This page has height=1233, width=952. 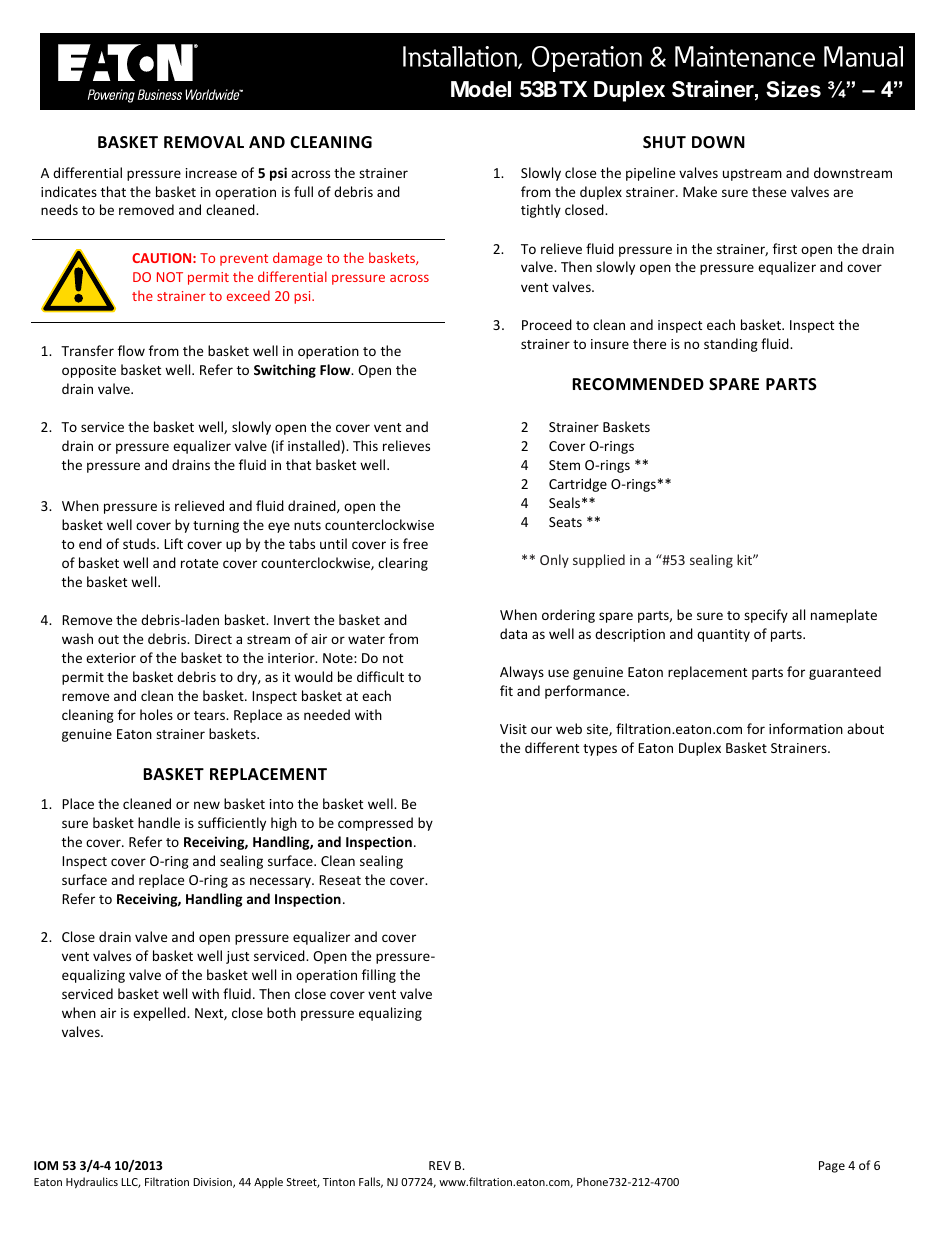 I want to click on RECOMMENDED, so click(x=638, y=384).
